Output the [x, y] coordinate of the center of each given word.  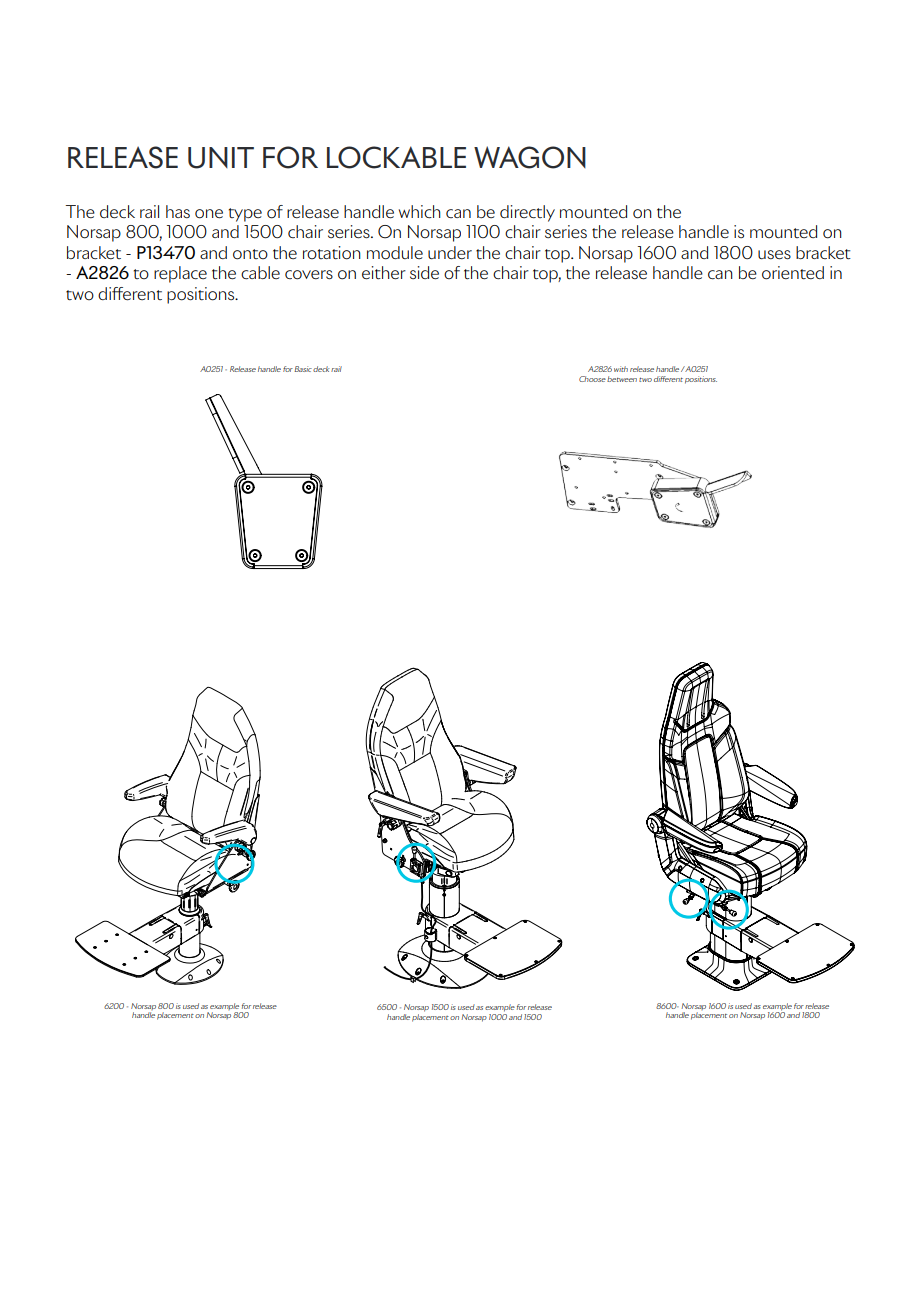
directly [527, 213]
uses [774, 255]
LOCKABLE [396, 157]
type [245, 215]
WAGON [530, 157]
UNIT [221, 158]
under [450, 253]
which [420, 212]
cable [260, 273]
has [178, 211]
